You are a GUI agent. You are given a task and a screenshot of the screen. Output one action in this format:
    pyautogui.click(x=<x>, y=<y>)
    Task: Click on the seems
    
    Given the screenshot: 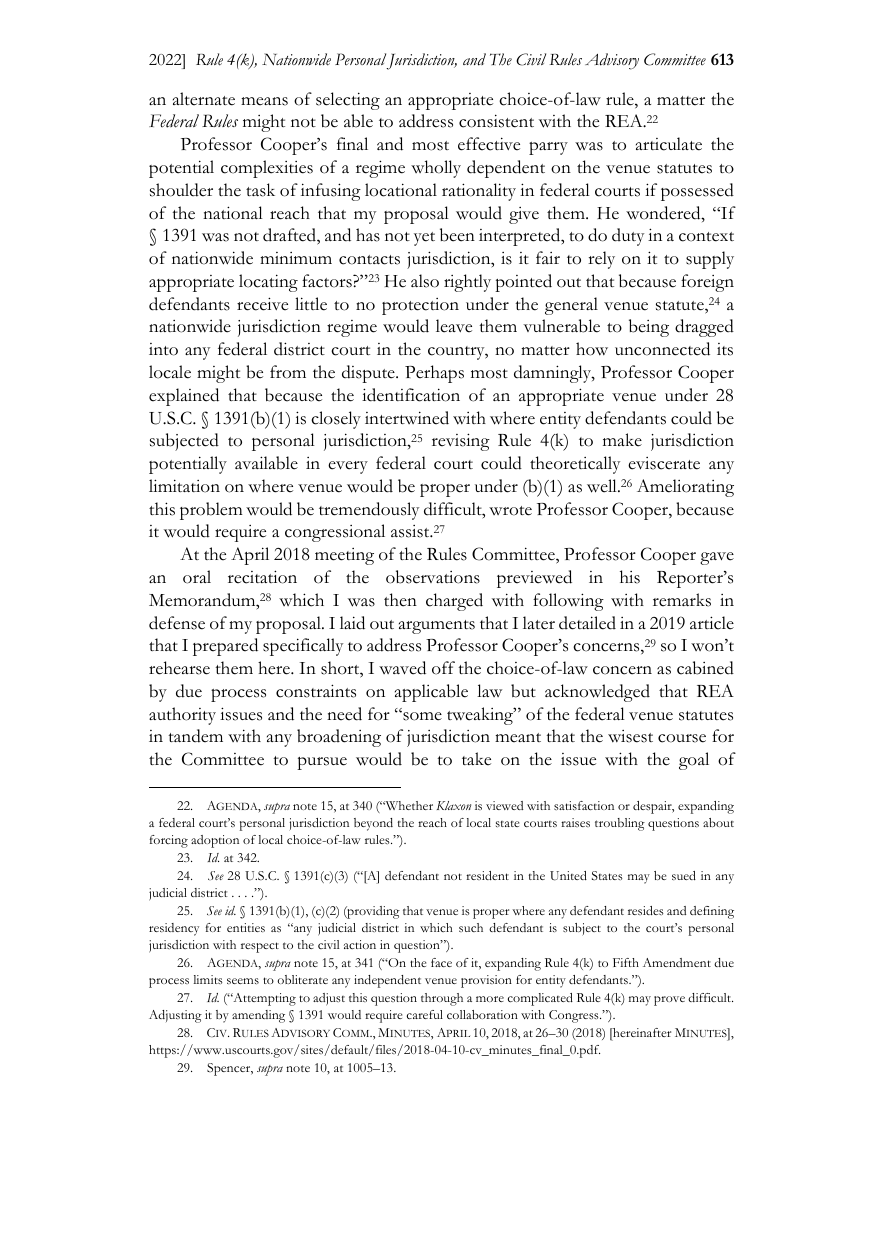 What is the action you would take?
    pyautogui.click(x=243, y=981)
